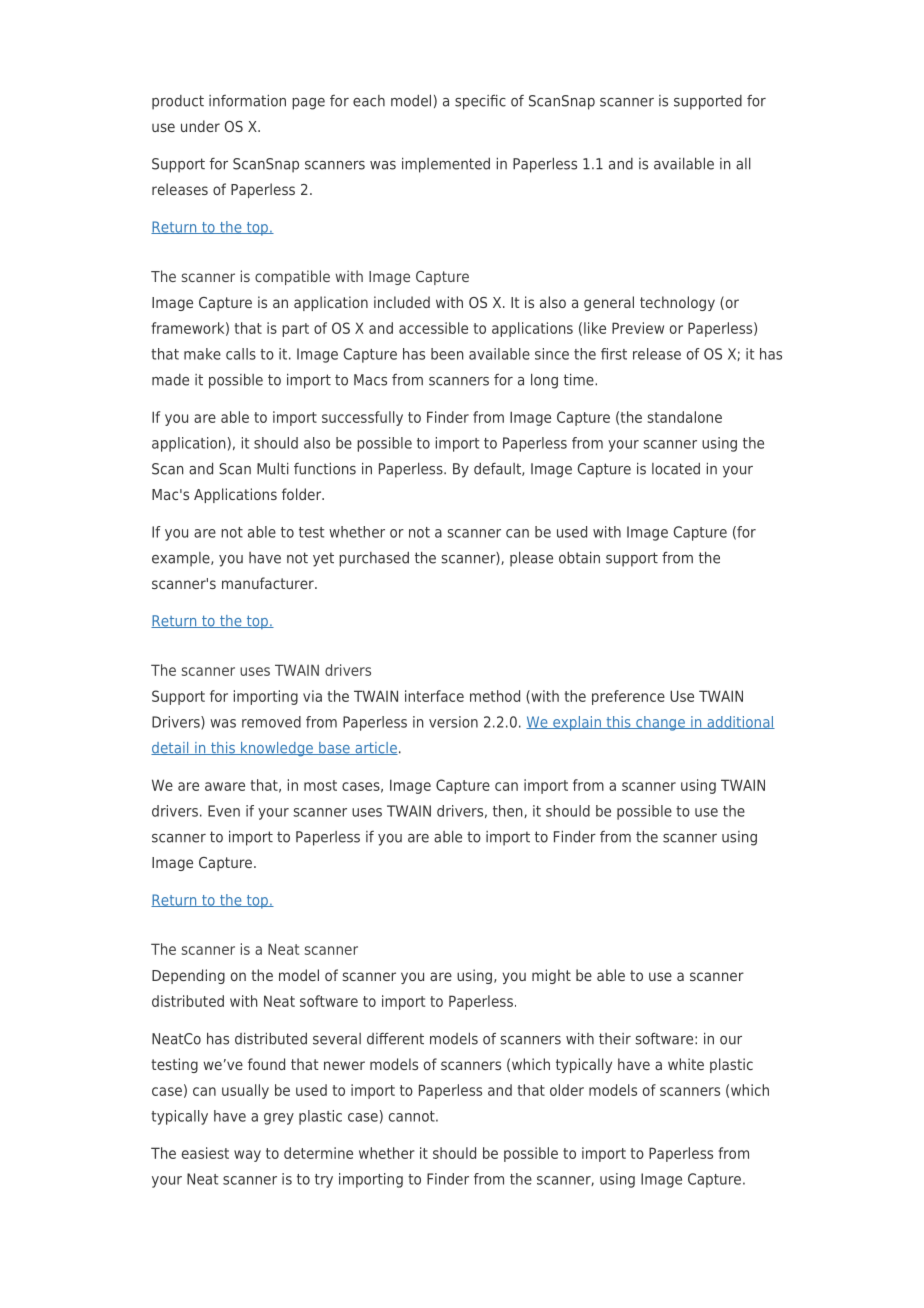 This screenshot has width=924, height=1308. I want to click on information, so click(247, 100).
